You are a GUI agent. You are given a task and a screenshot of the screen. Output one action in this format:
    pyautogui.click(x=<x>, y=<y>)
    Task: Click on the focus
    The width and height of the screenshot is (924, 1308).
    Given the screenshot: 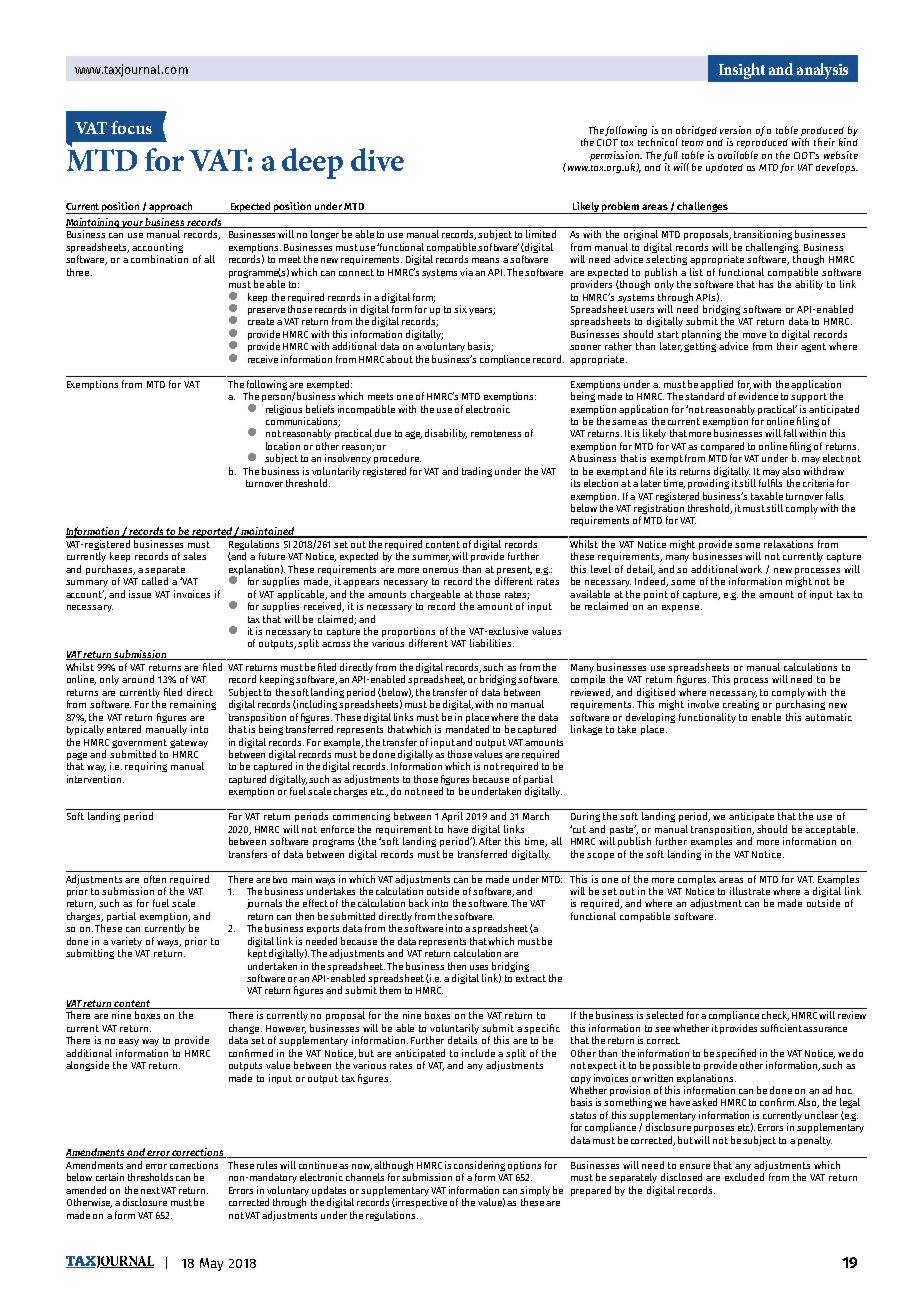 What is the action you would take?
    pyautogui.click(x=131, y=127)
